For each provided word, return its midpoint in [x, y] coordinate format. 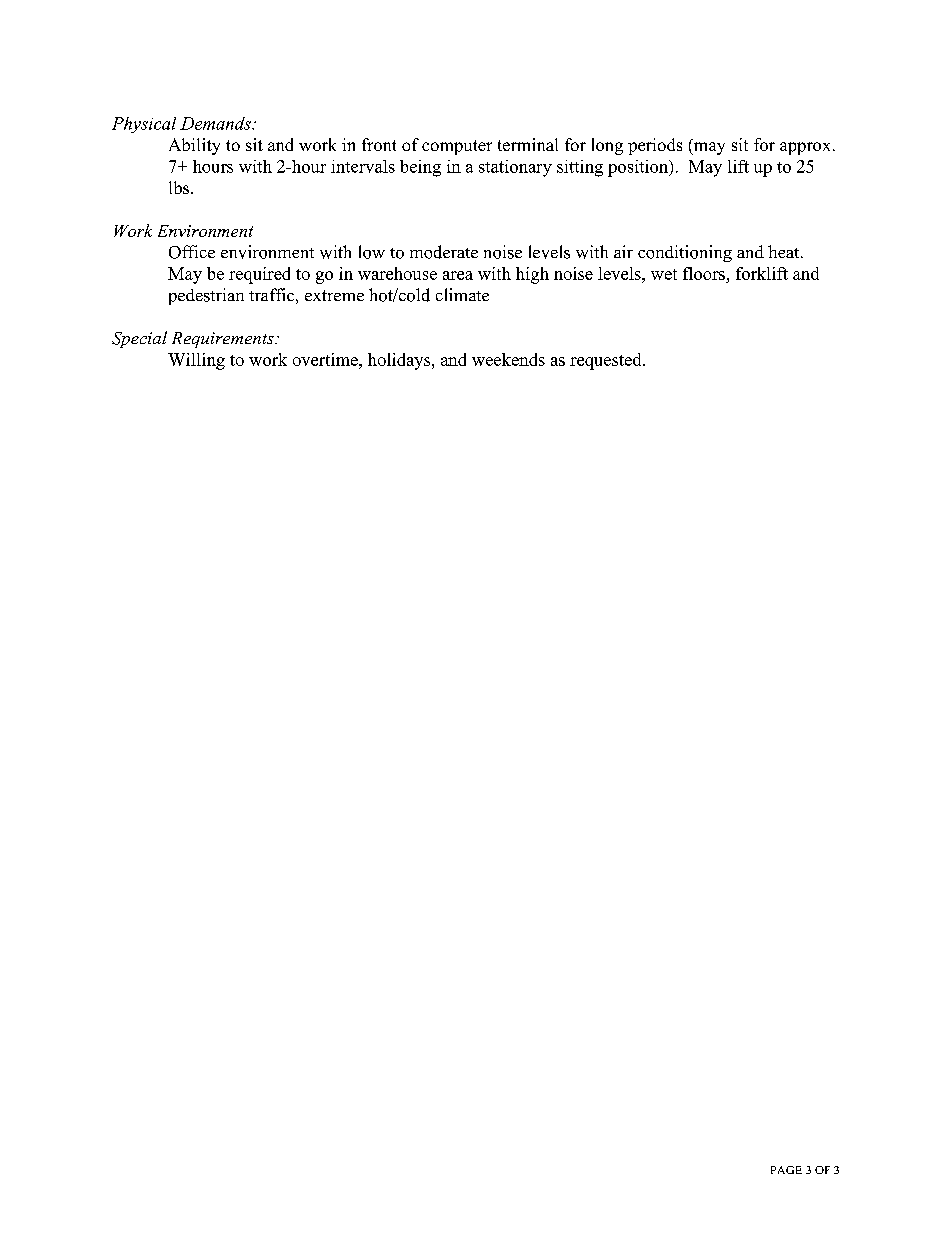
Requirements [224, 340]
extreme [334, 295]
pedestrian [206, 296]
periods [655, 146]
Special [139, 339]
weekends [508, 359]
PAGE [786, 1170]
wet [664, 274]
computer [457, 147]
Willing [196, 361]
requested [607, 361]
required [259, 275]
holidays [400, 361]
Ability [194, 146]
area [458, 275]
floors [705, 275]
